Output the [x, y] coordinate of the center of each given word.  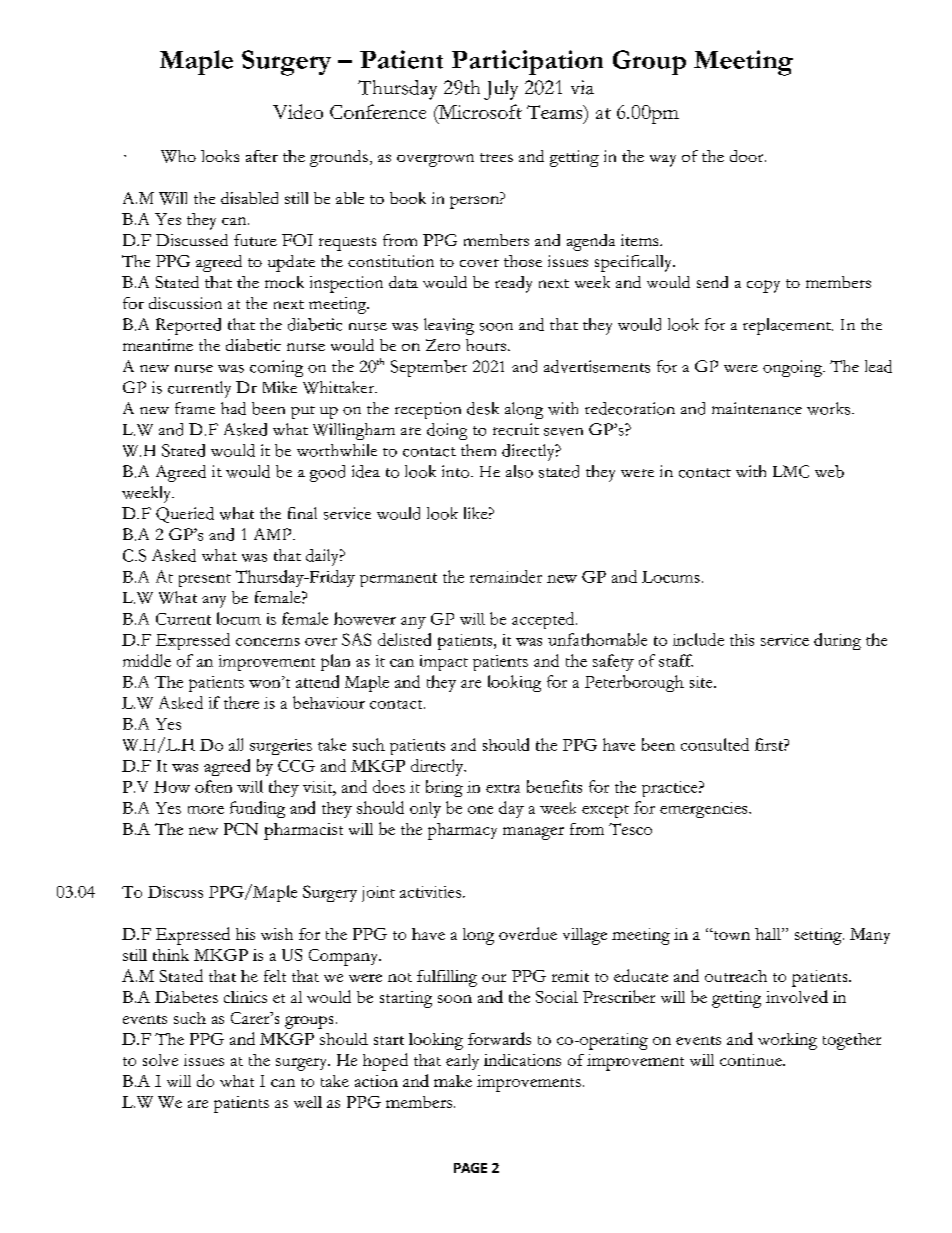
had [233, 408]
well [308, 1102]
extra [503, 788]
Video [298, 111]
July [501, 90]
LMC [791, 471]
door [748, 156]
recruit [516, 429]
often [213, 786]
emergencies [705, 810]
